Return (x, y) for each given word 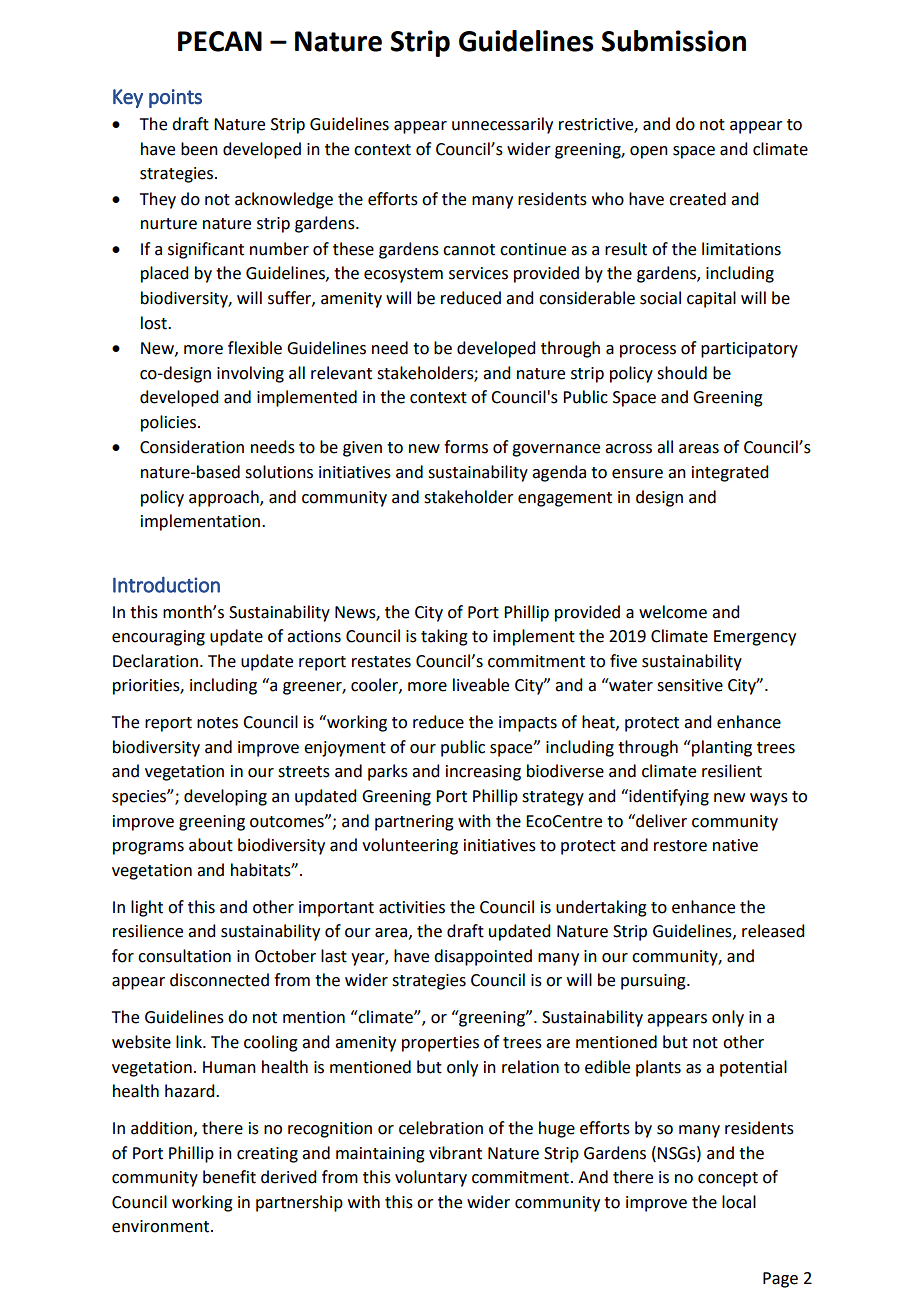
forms (466, 447)
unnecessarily (502, 125)
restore (680, 846)
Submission (674, 41)
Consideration (192, 447)
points (175, 98)
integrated (730, 473)
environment (162, 1226)
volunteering (410, 846)
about (211, 845)
